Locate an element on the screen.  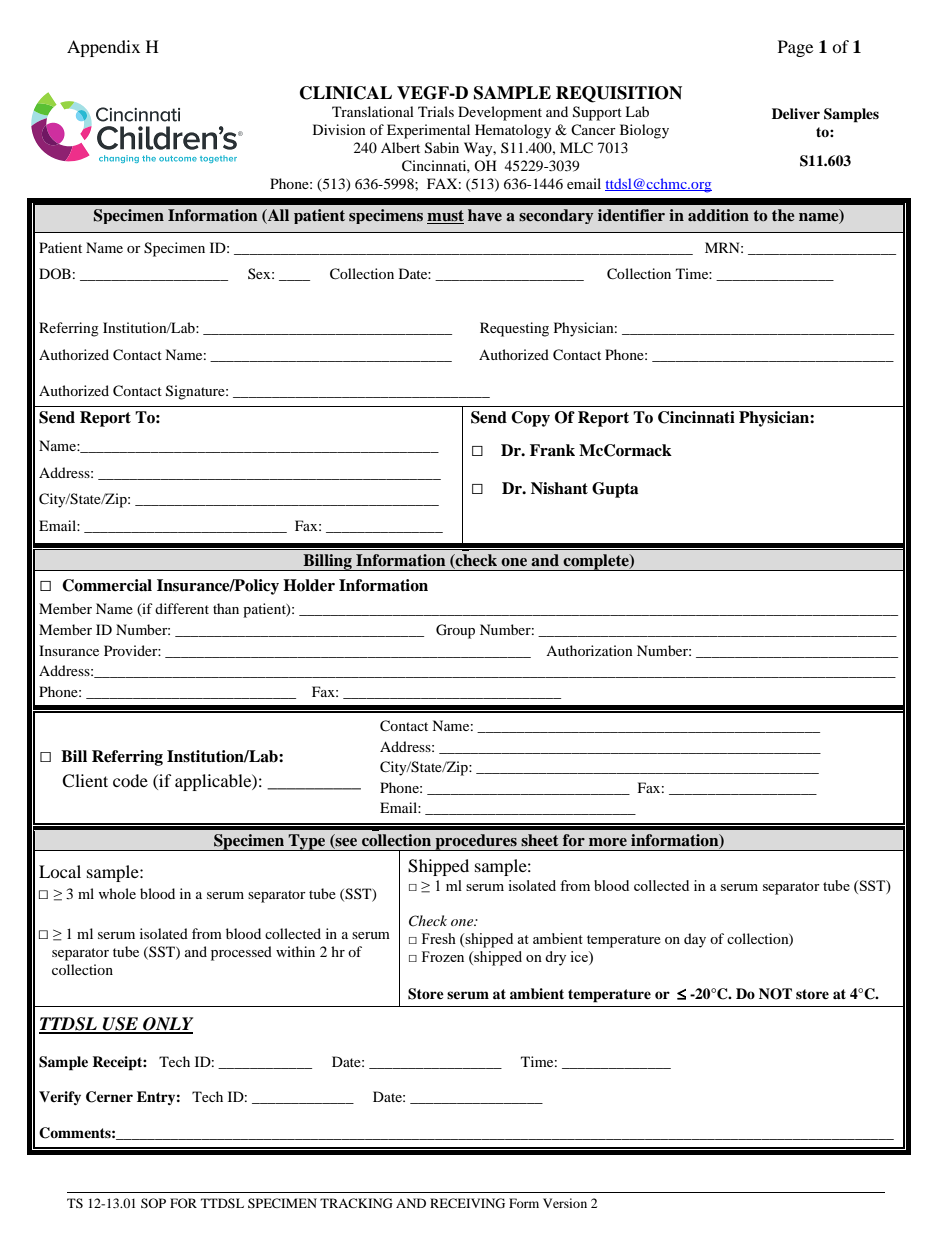
Appendix is located at coordinates (103, 48).
